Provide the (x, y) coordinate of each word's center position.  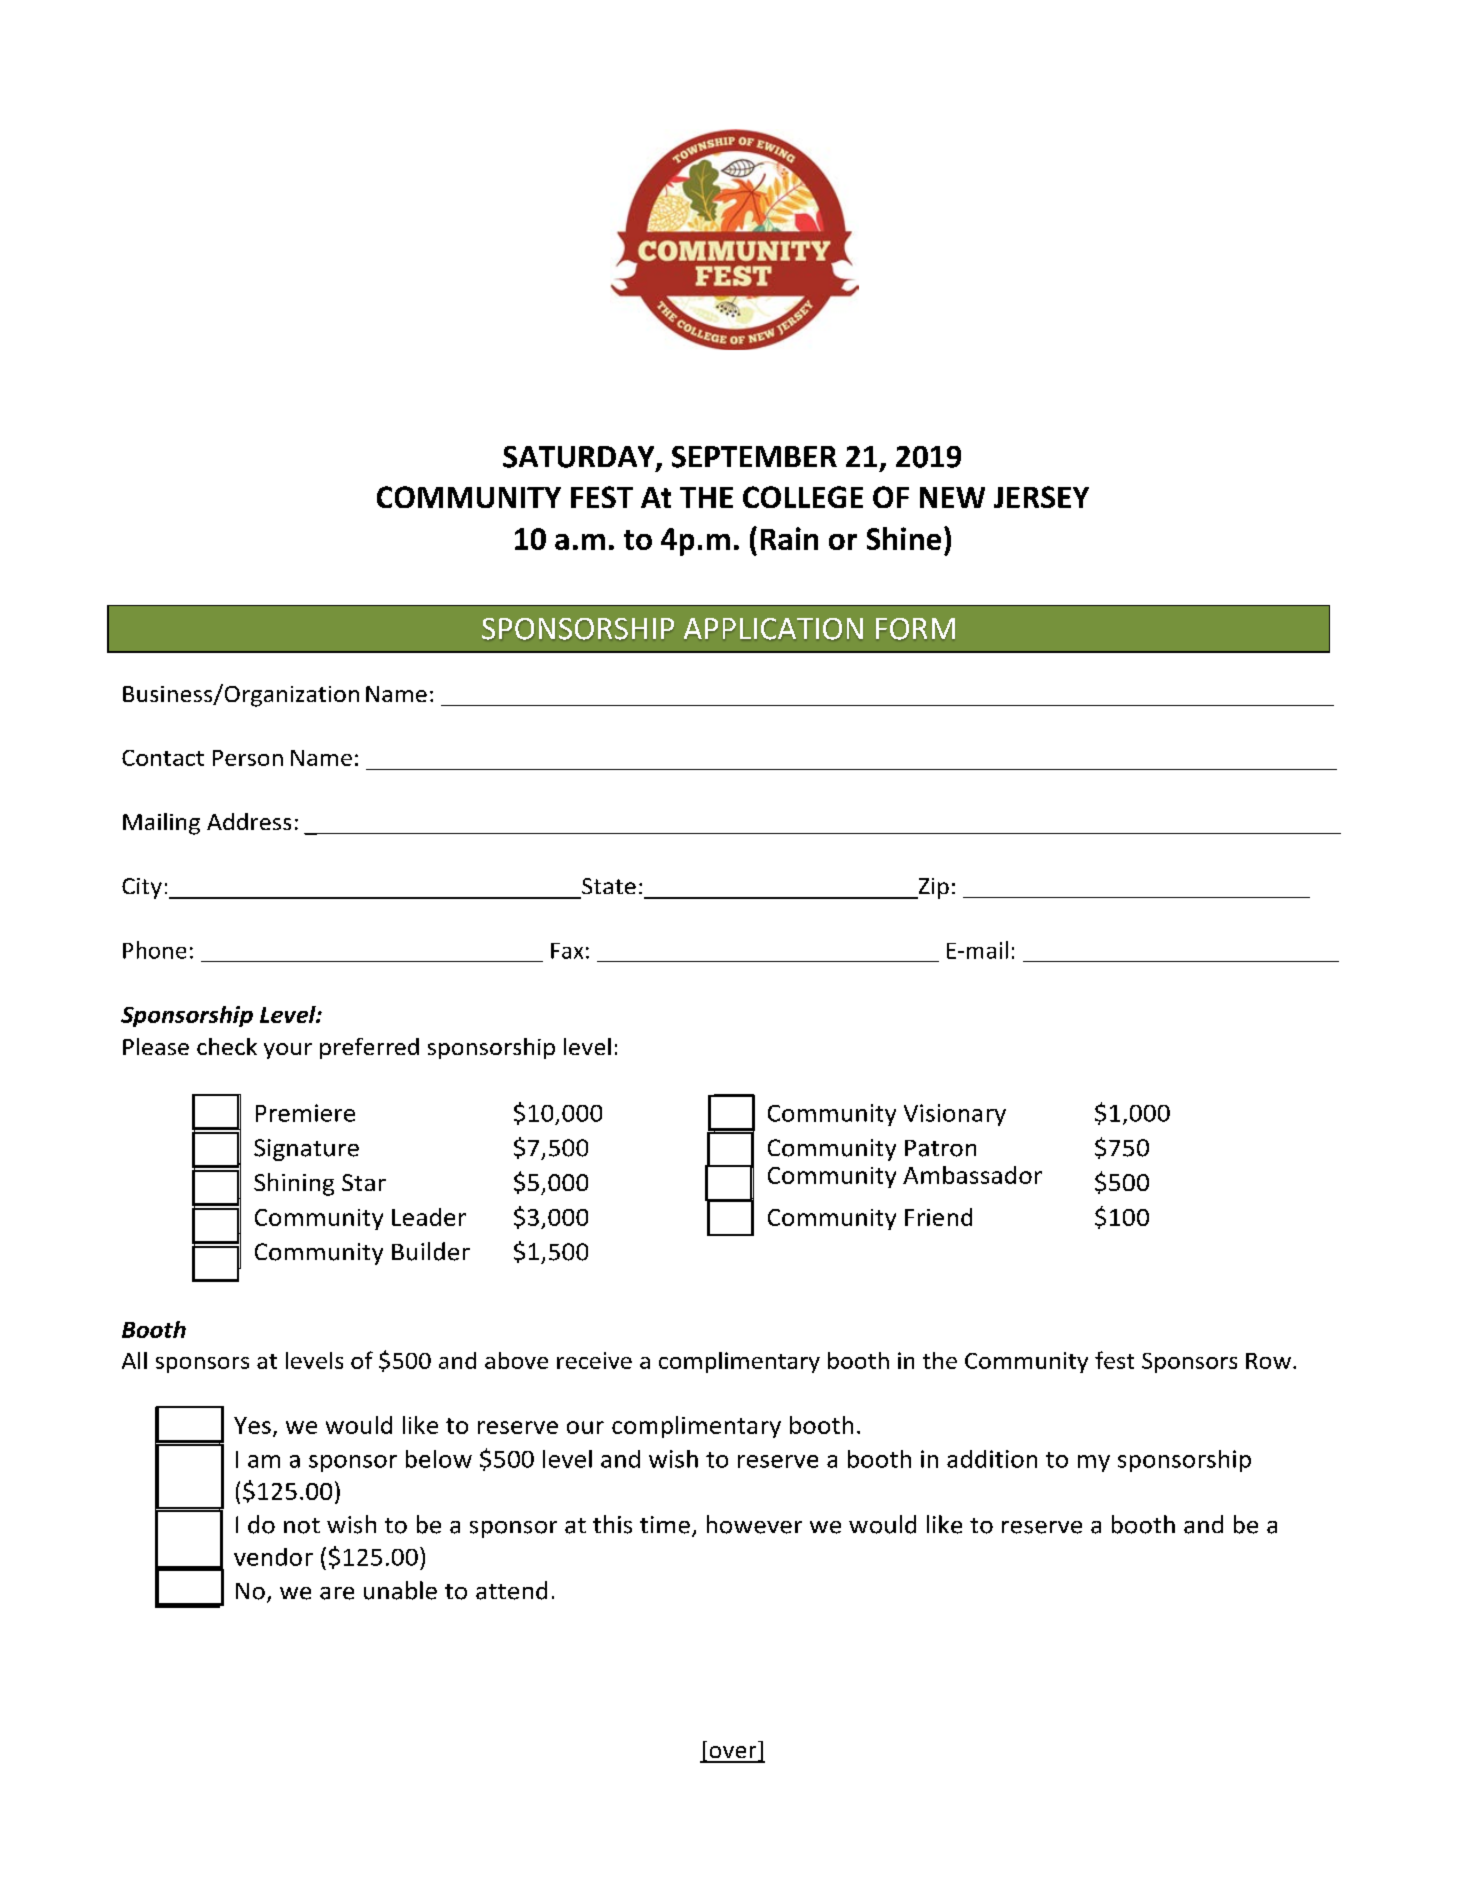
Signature (306, 1150)
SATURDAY (580, 458)
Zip (932, 888)
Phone (154, 950)
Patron (940, 1148)
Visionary (955, 1115)
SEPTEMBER (754, 457)
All (134, 1360)
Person (248, 758)
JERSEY (1041, 497)
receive (594, 1360)
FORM (915, 629)
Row (1268, 1361)
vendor (273, 1557)
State (609, 886)
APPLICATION (773, 629)
